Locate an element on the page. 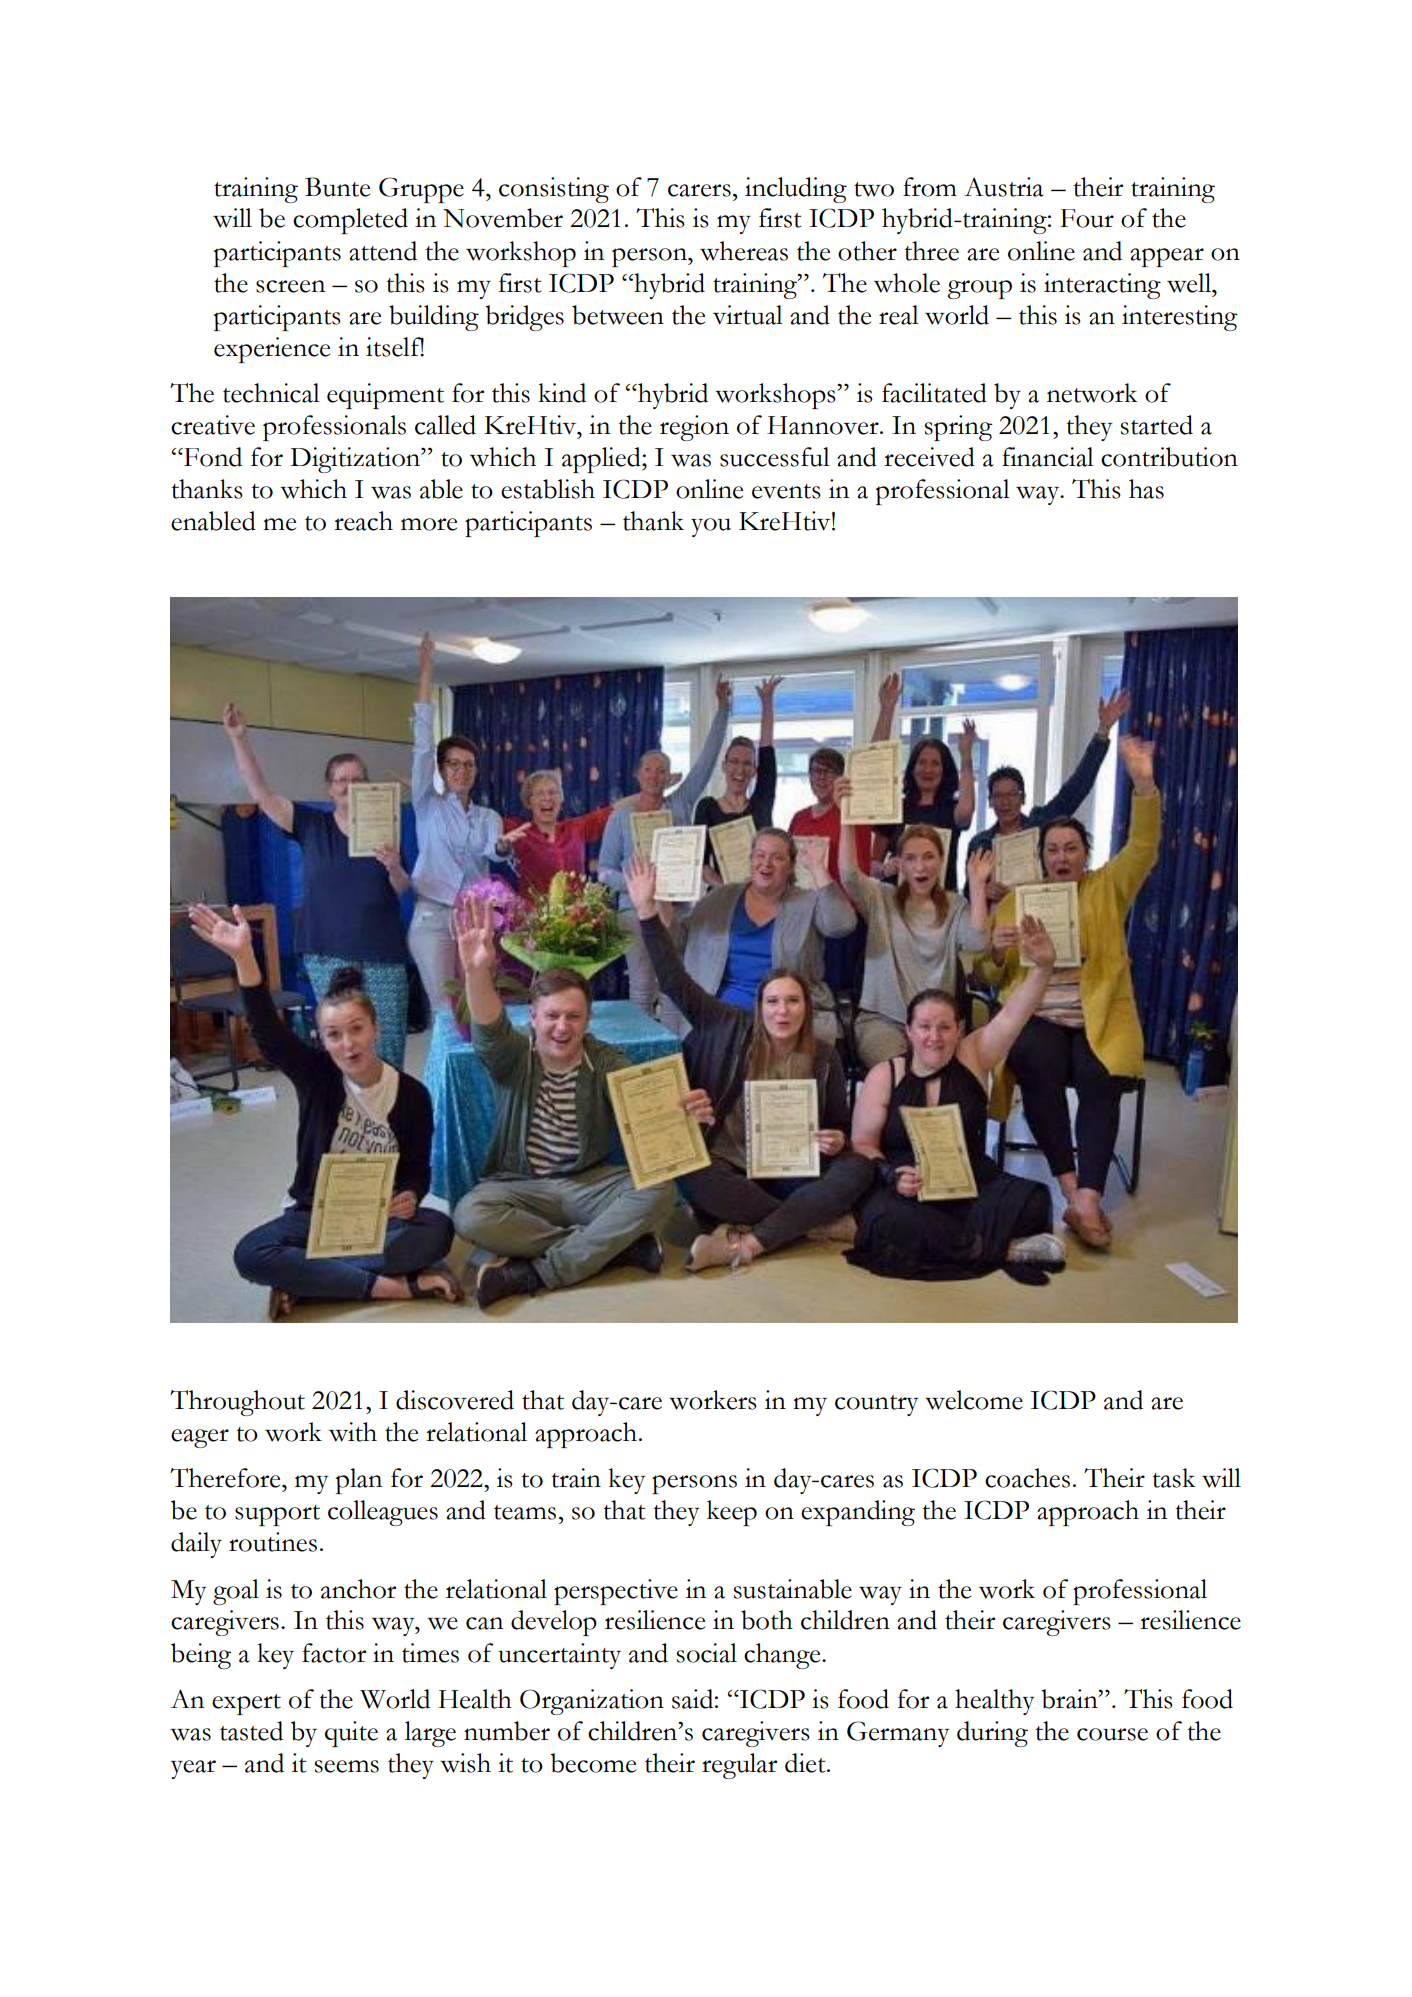 The width and height of the document is (1412, 1997). completed is located at coordinates (350, 221).
